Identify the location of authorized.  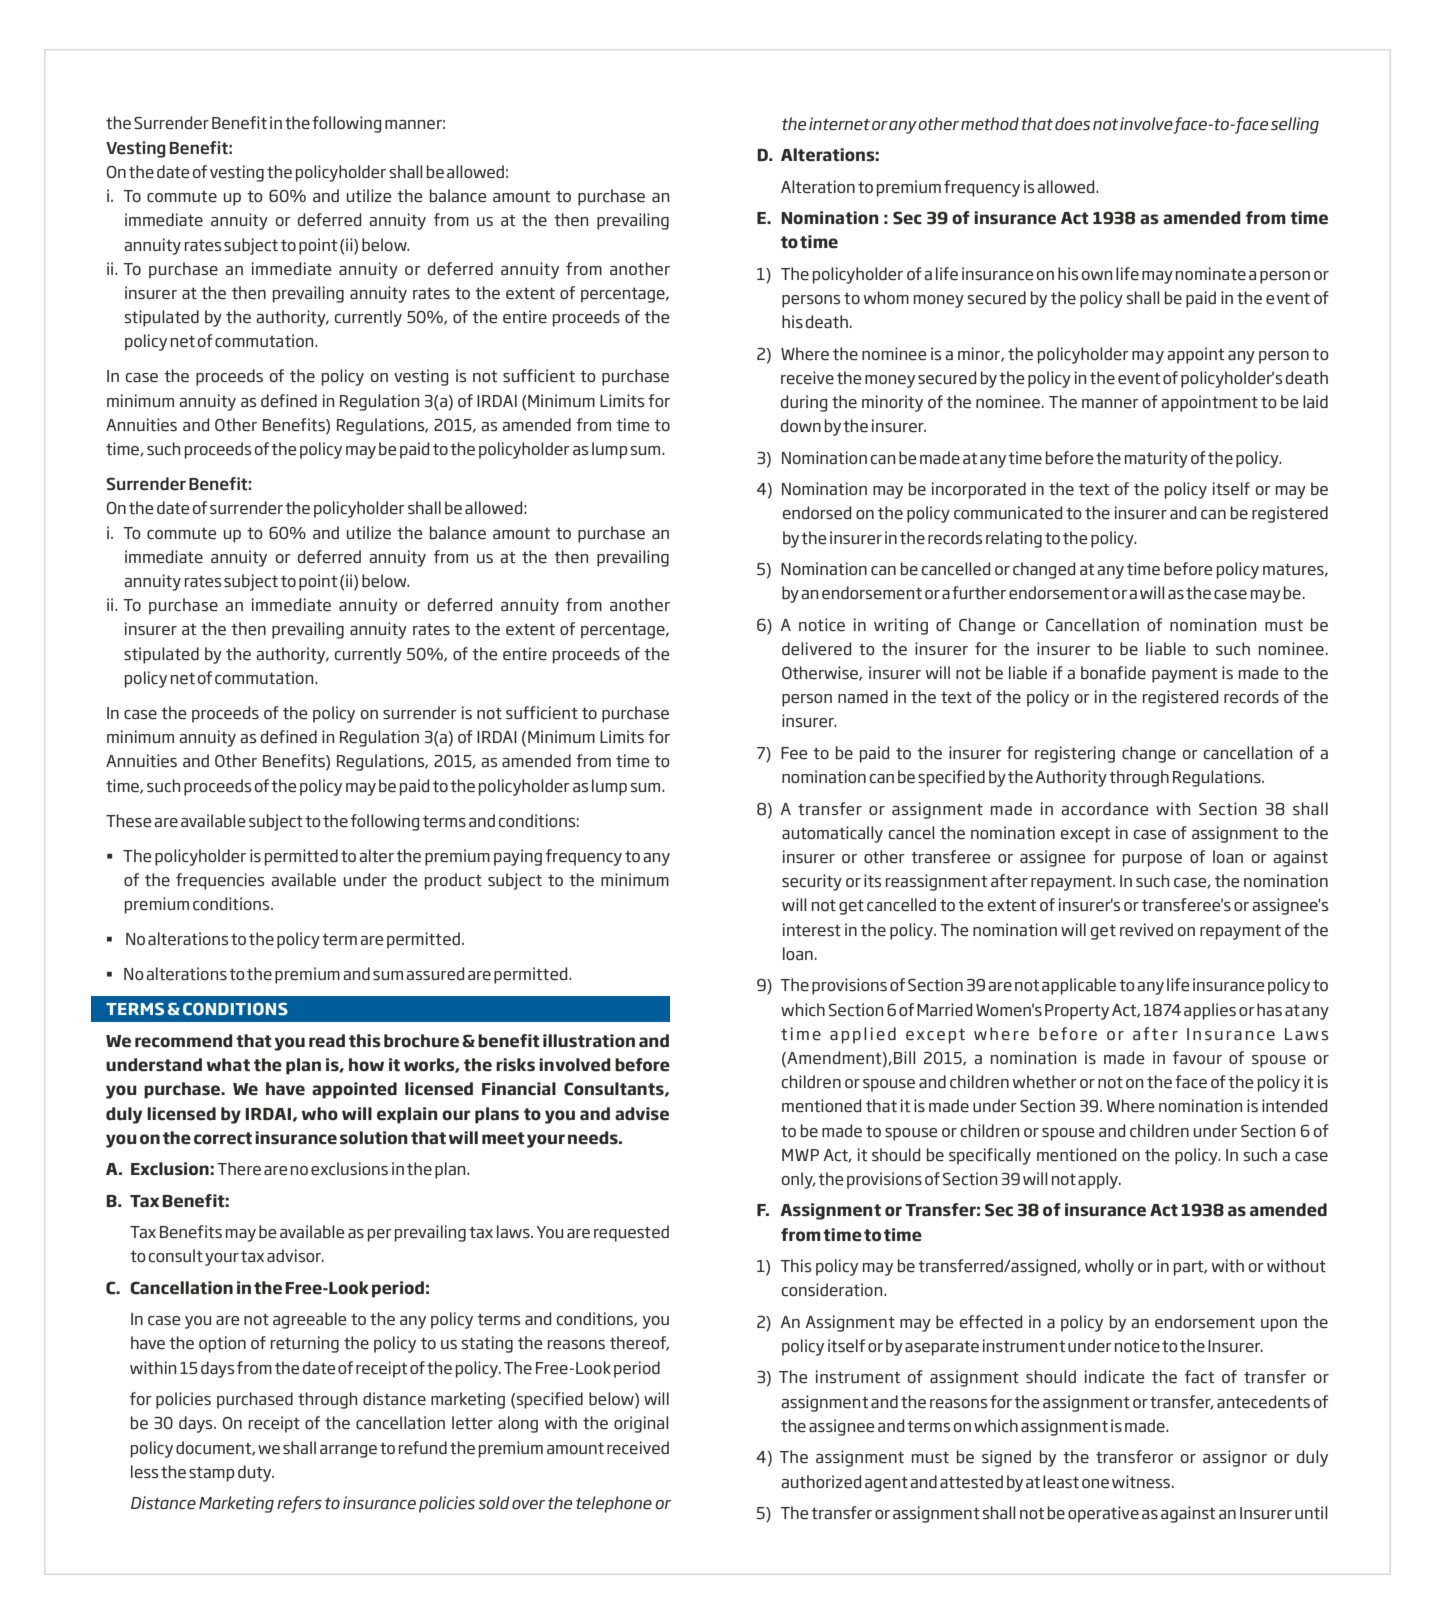
(821, 1482).
